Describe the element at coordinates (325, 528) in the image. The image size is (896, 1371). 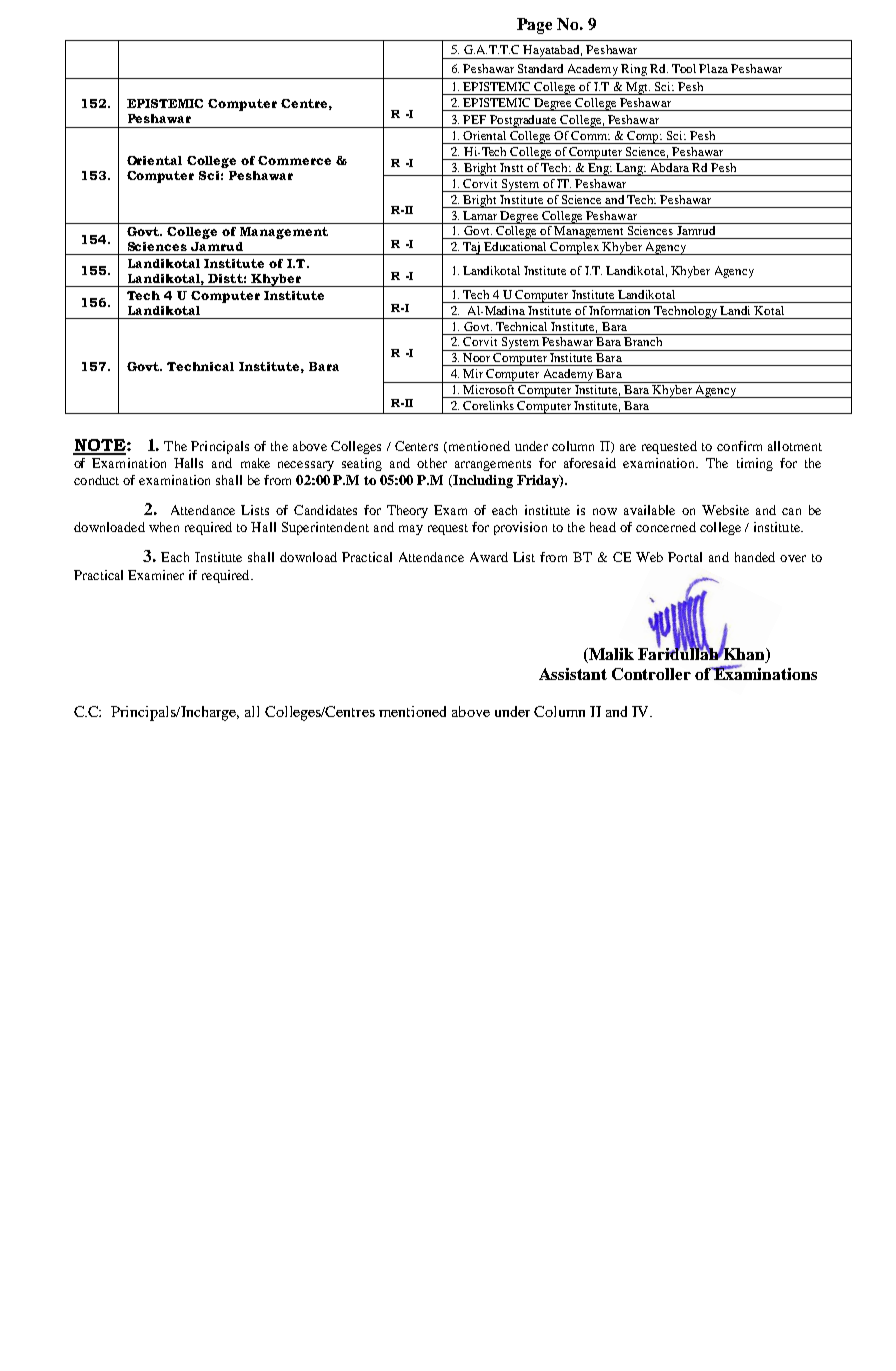
I see `Superintendent` at that location.
